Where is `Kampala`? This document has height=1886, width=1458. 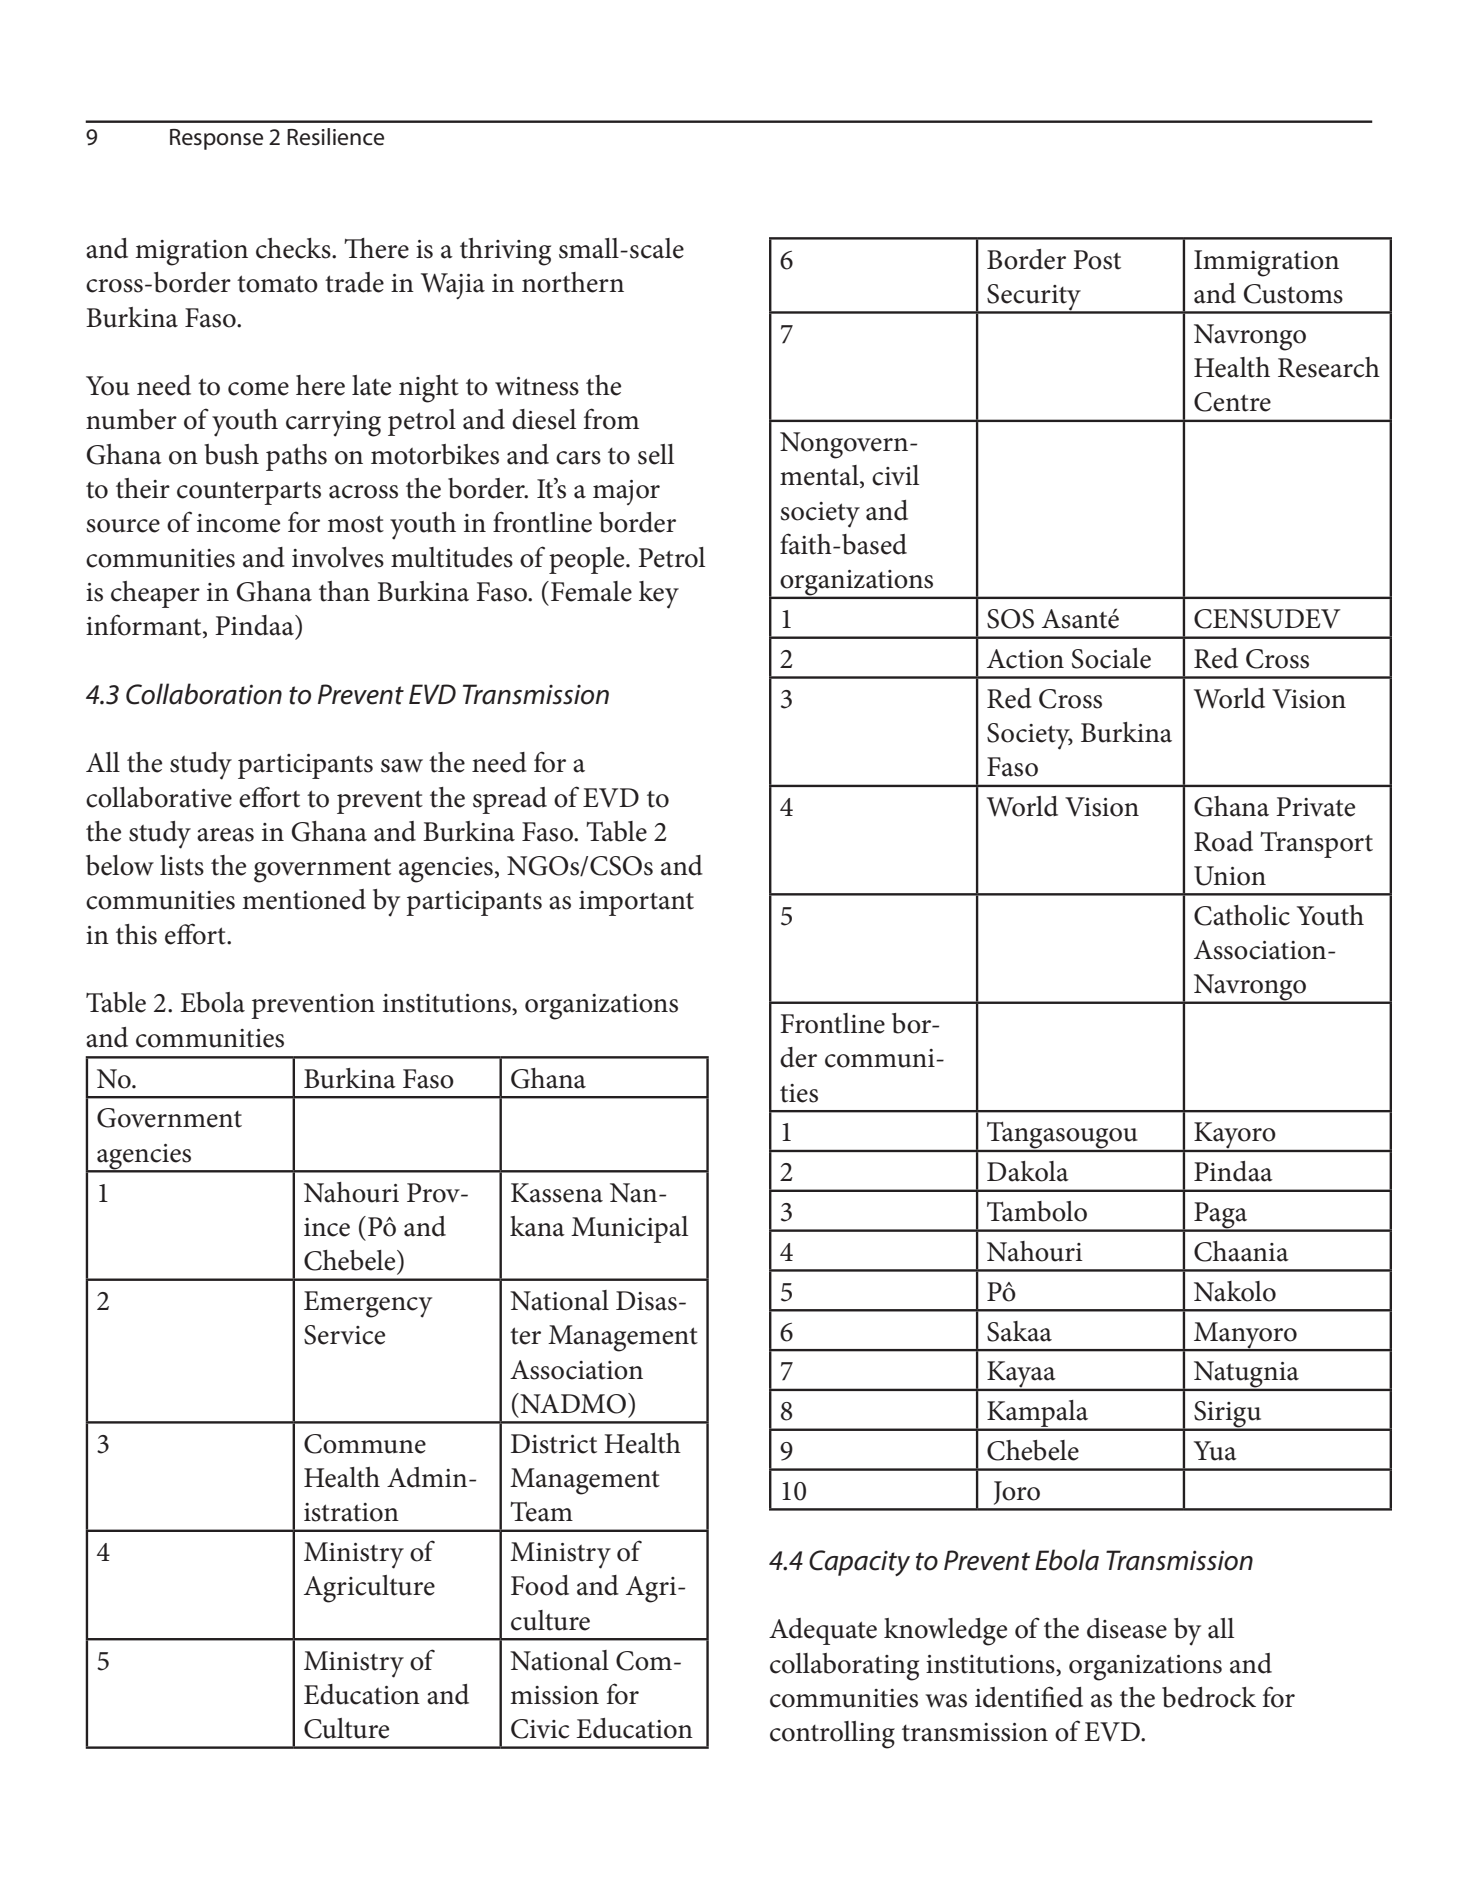 Kampala is located at coordinates (1038, 1415).
